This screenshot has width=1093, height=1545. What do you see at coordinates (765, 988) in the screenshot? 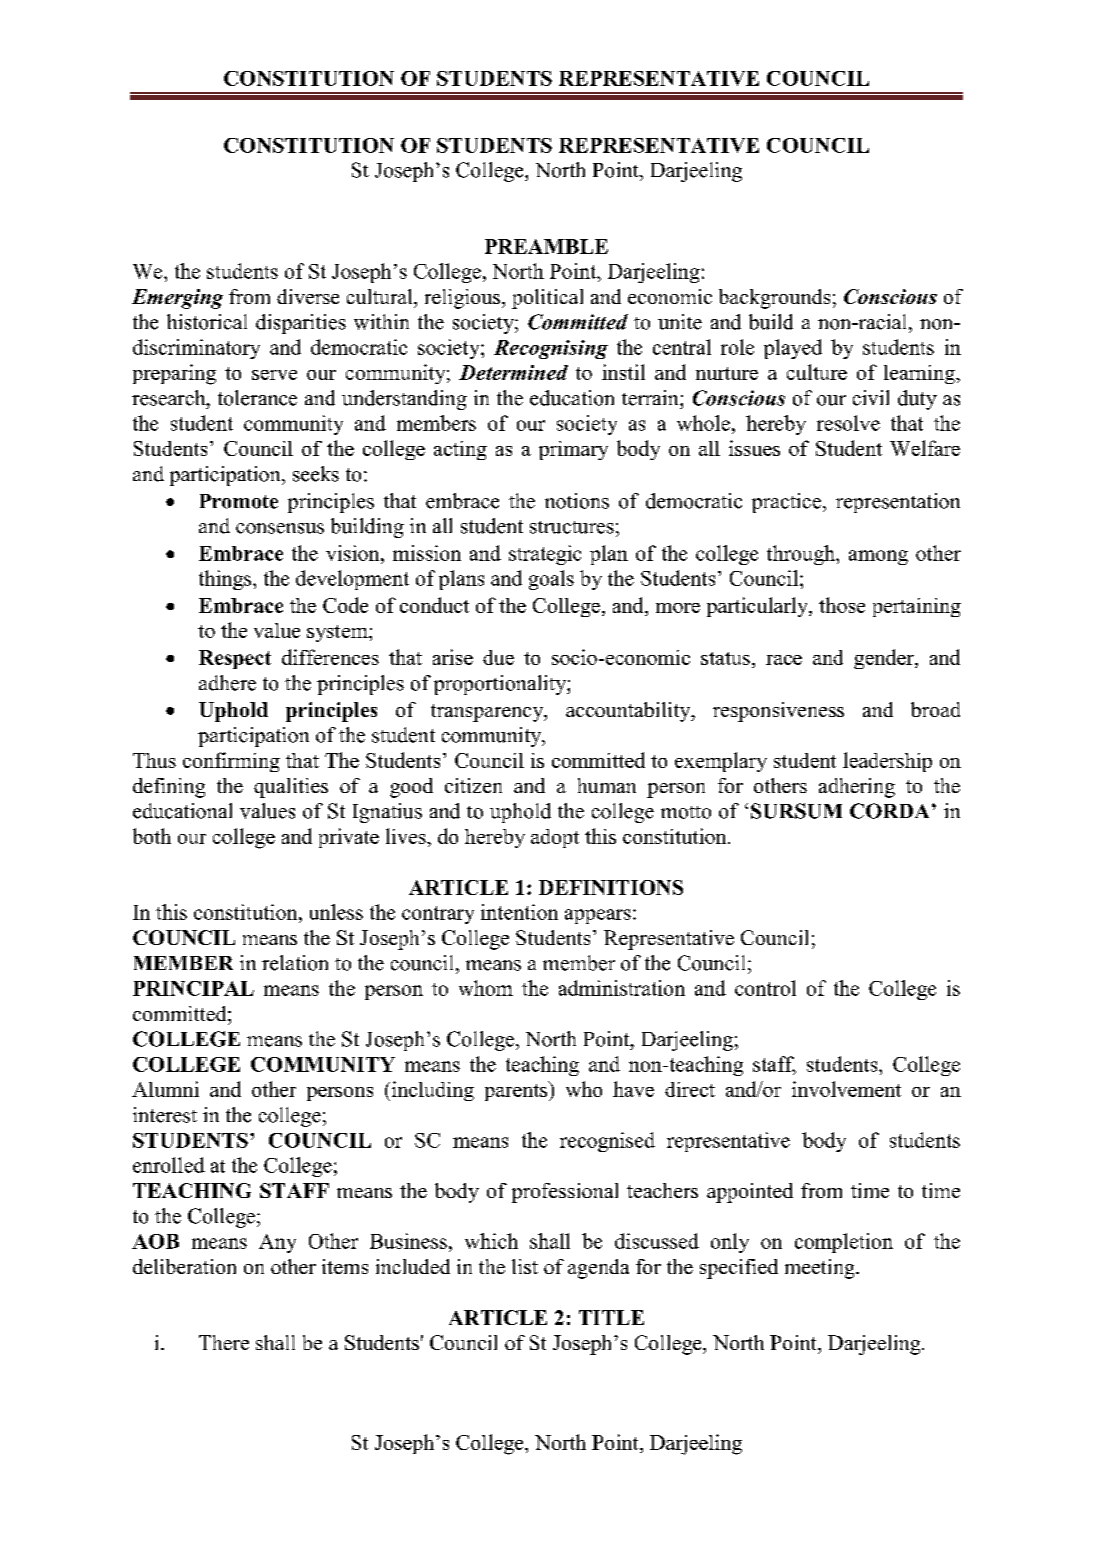
I see `control` at bounding box center [765, 988].
